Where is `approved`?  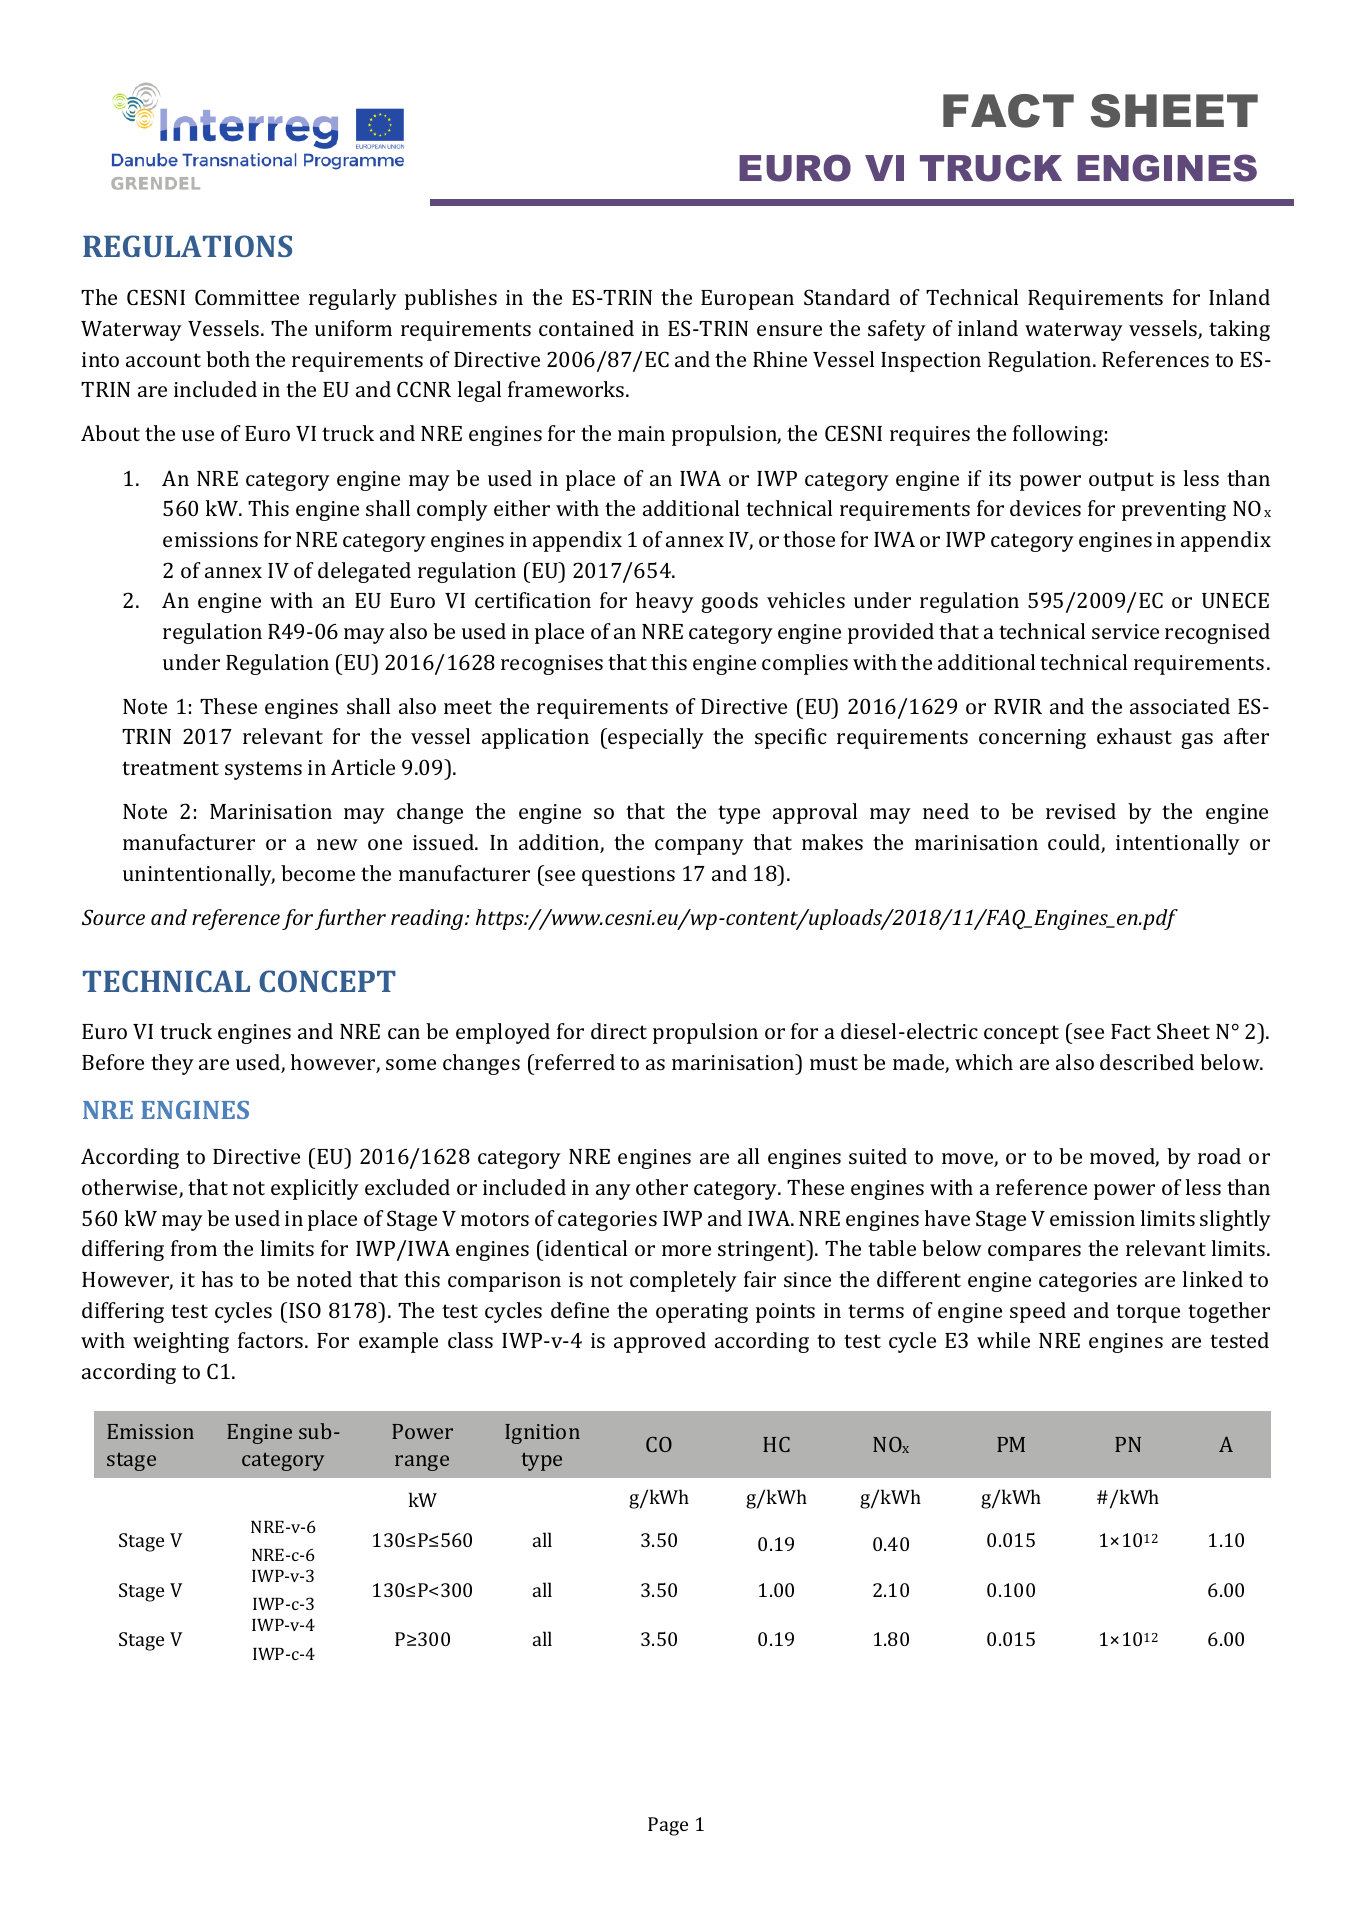
approved is located at coordinates (660, 1342).
